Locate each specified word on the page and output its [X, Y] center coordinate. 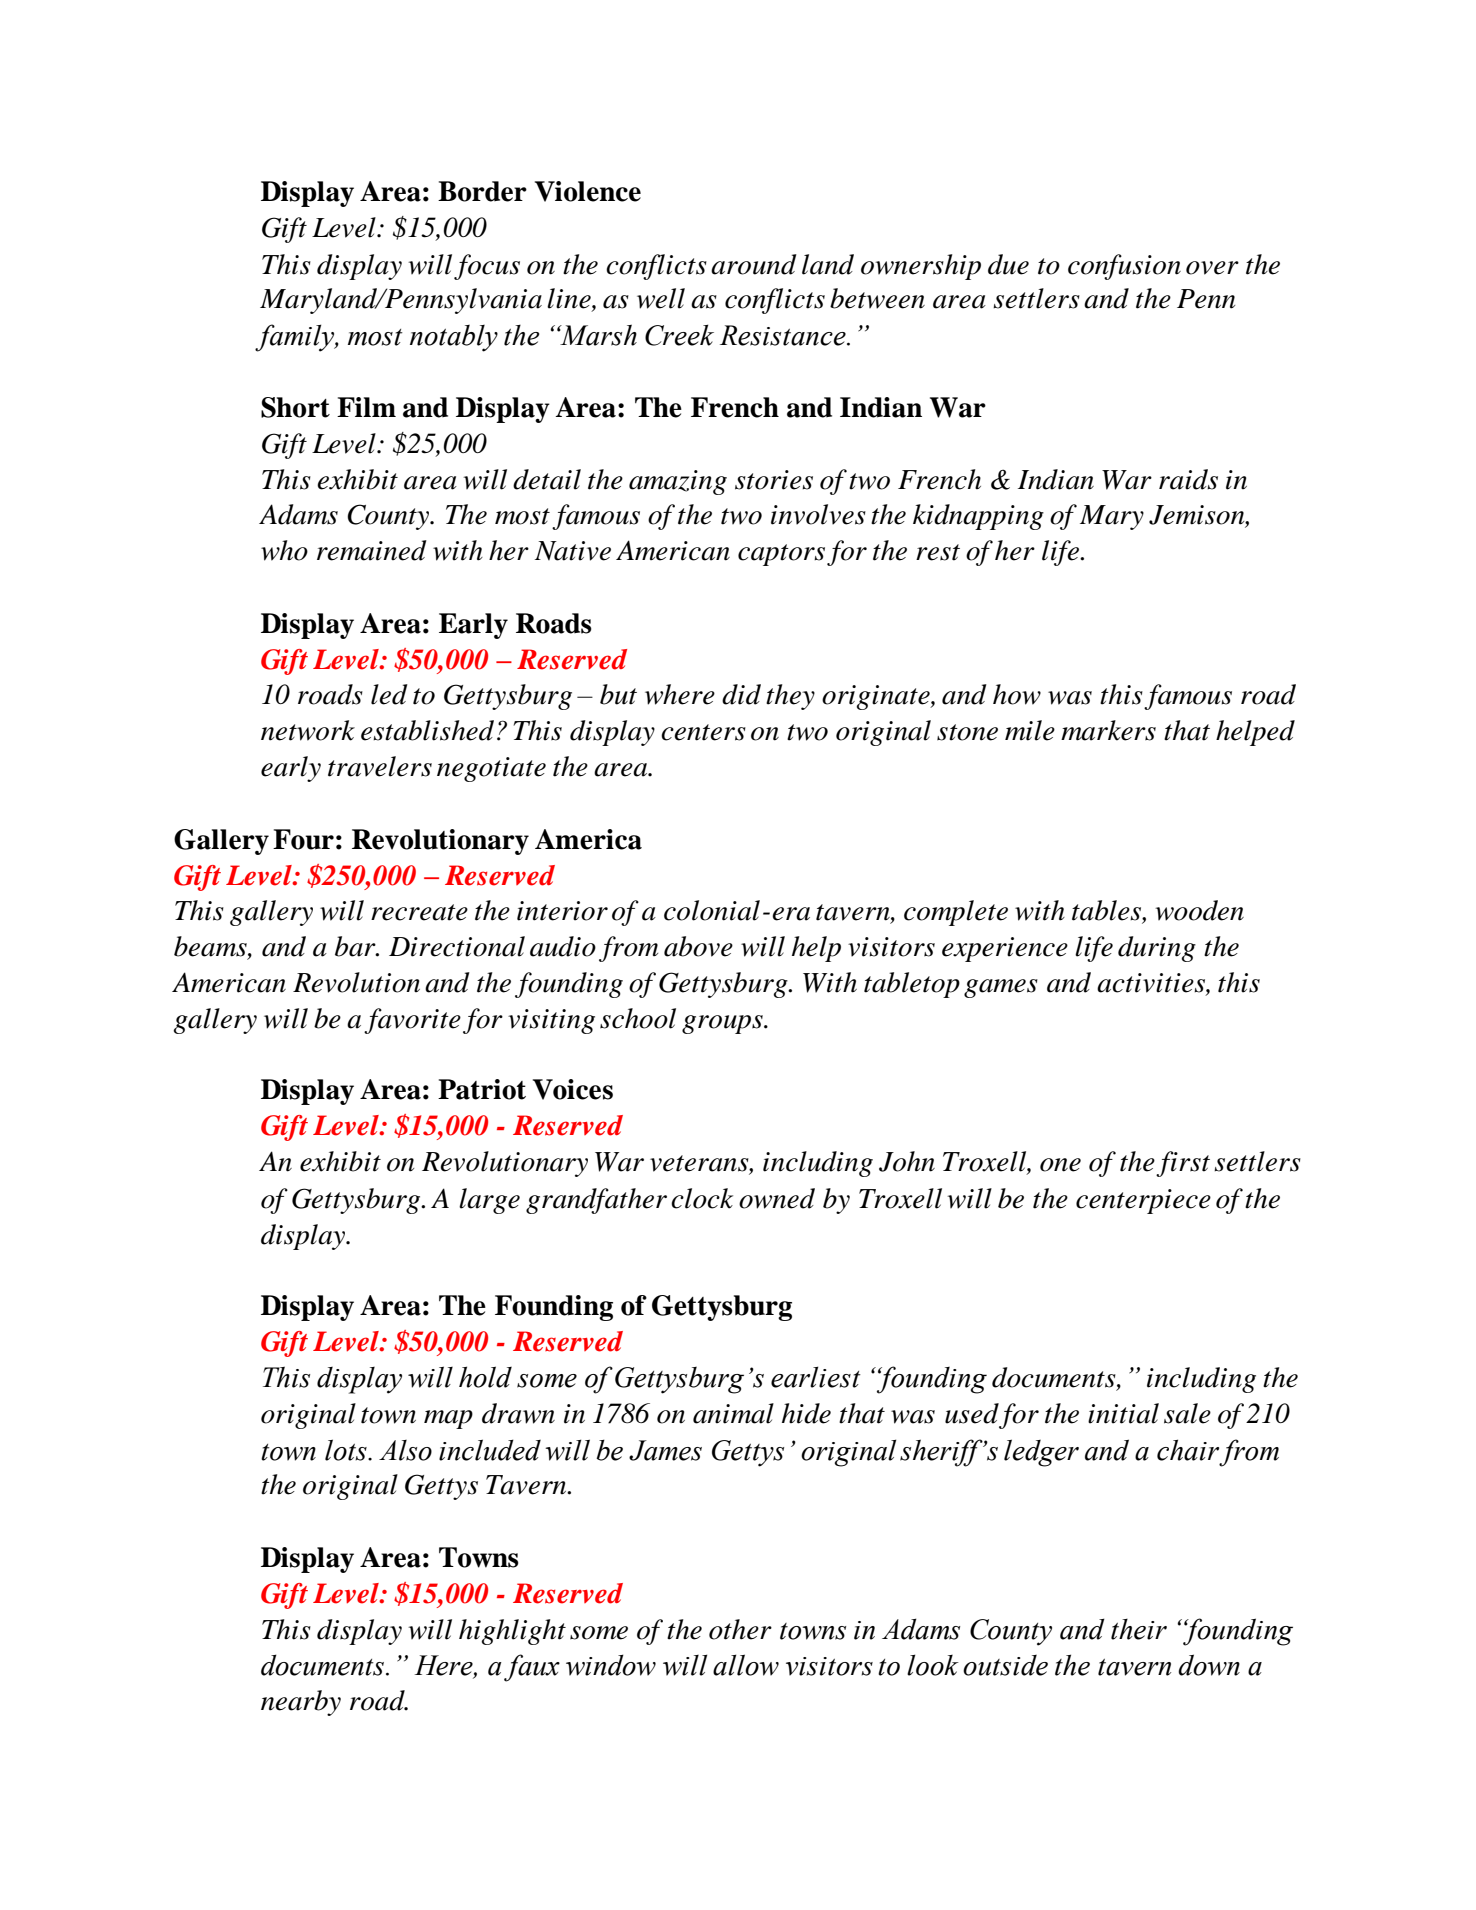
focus [487, 267]
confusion [1124, 267]
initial [1123, 1413]
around [754, 264]
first [1183, 1164]
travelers [380, 766]
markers [1108, 730]
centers [703, 732]
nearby [301, 1703]
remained [372, 550]
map [448, 1419]
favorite [412, 1021]
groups [723, 1024]
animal [733, 1413]
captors [781, 555]
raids [1188, 479]
